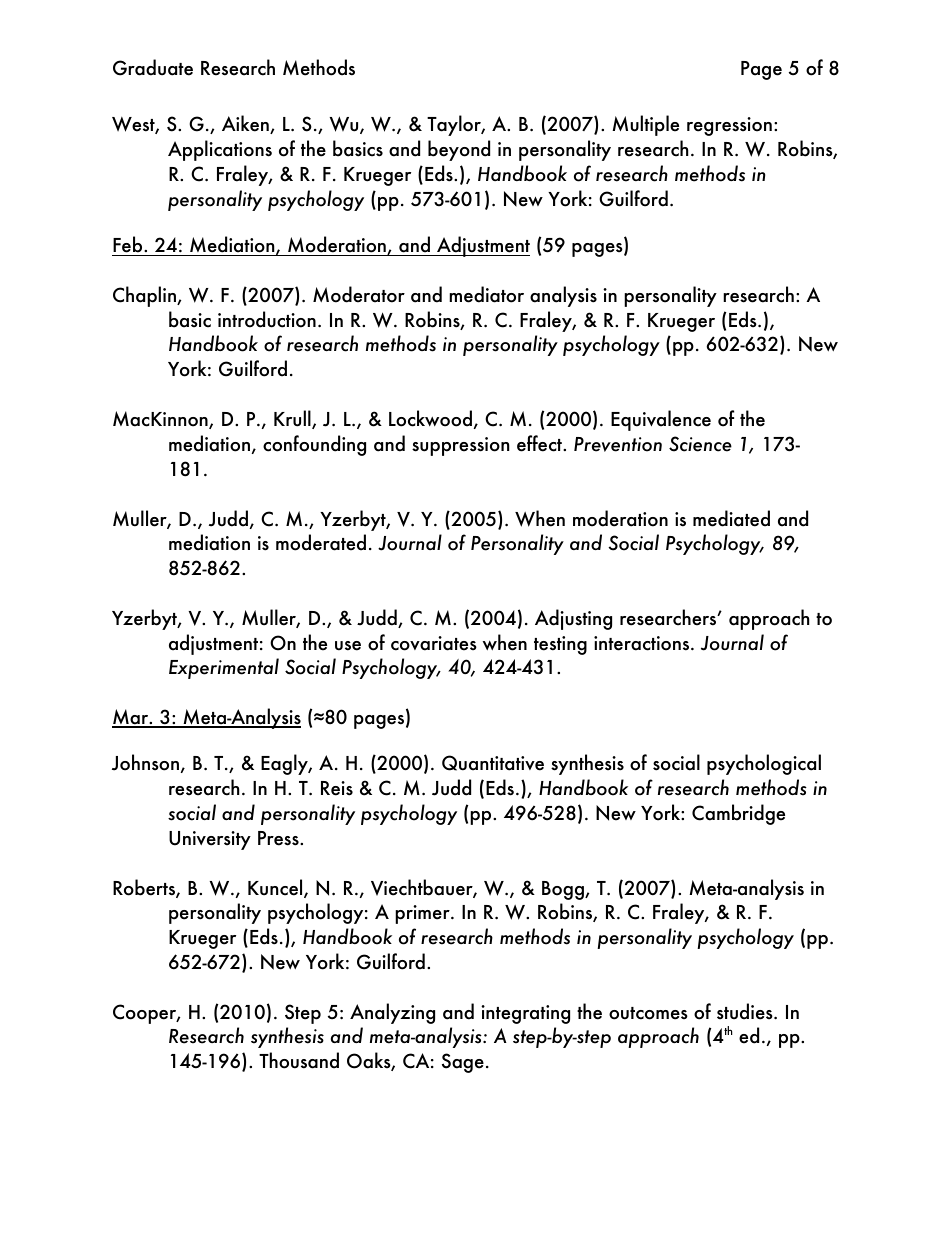  What do you see at coordinates (434, 643) in the screenshot?
I see `covariates` at bounding box center [434, 643].
